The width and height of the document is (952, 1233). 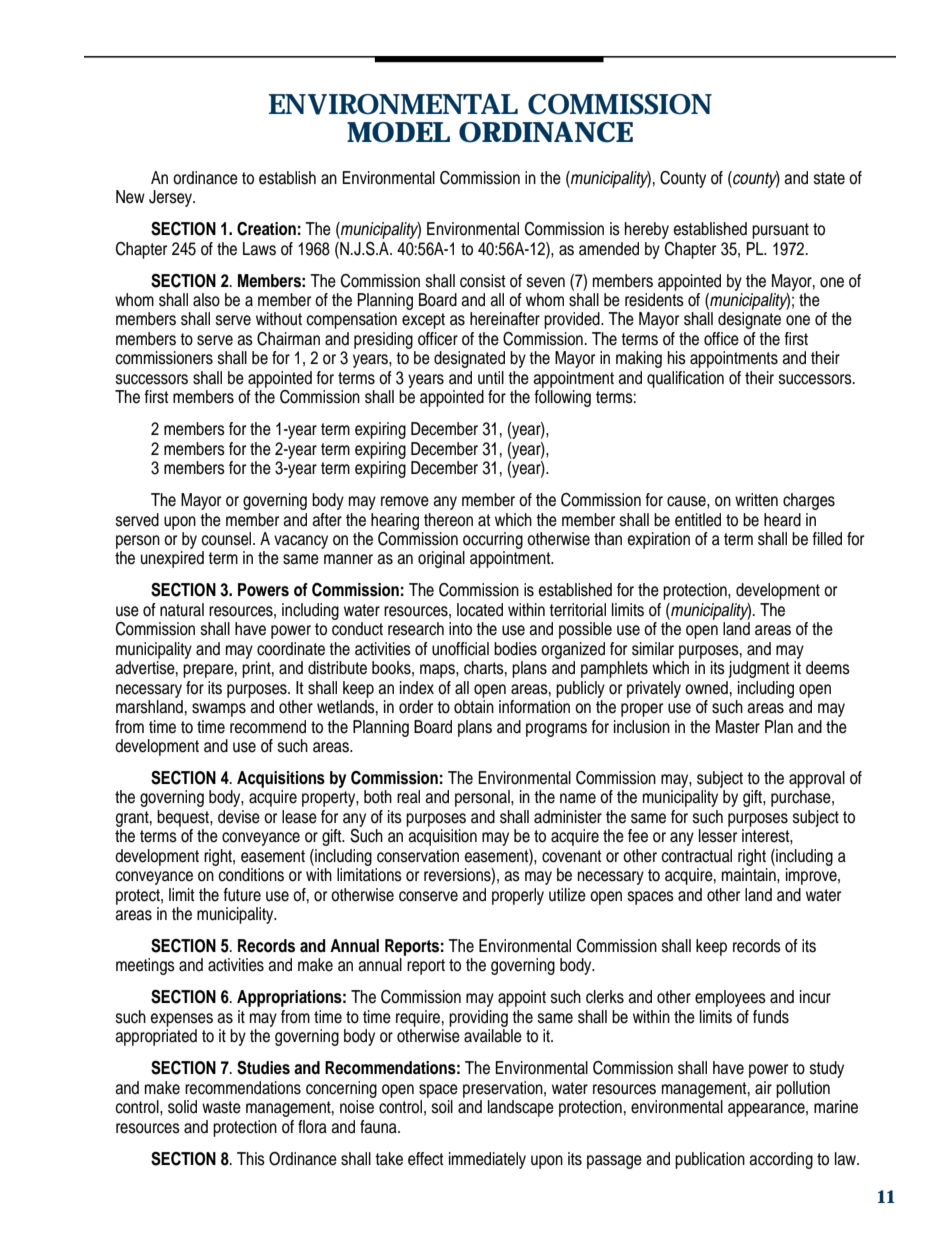 I want to click on immediately, so click(x=487, y=1160).
